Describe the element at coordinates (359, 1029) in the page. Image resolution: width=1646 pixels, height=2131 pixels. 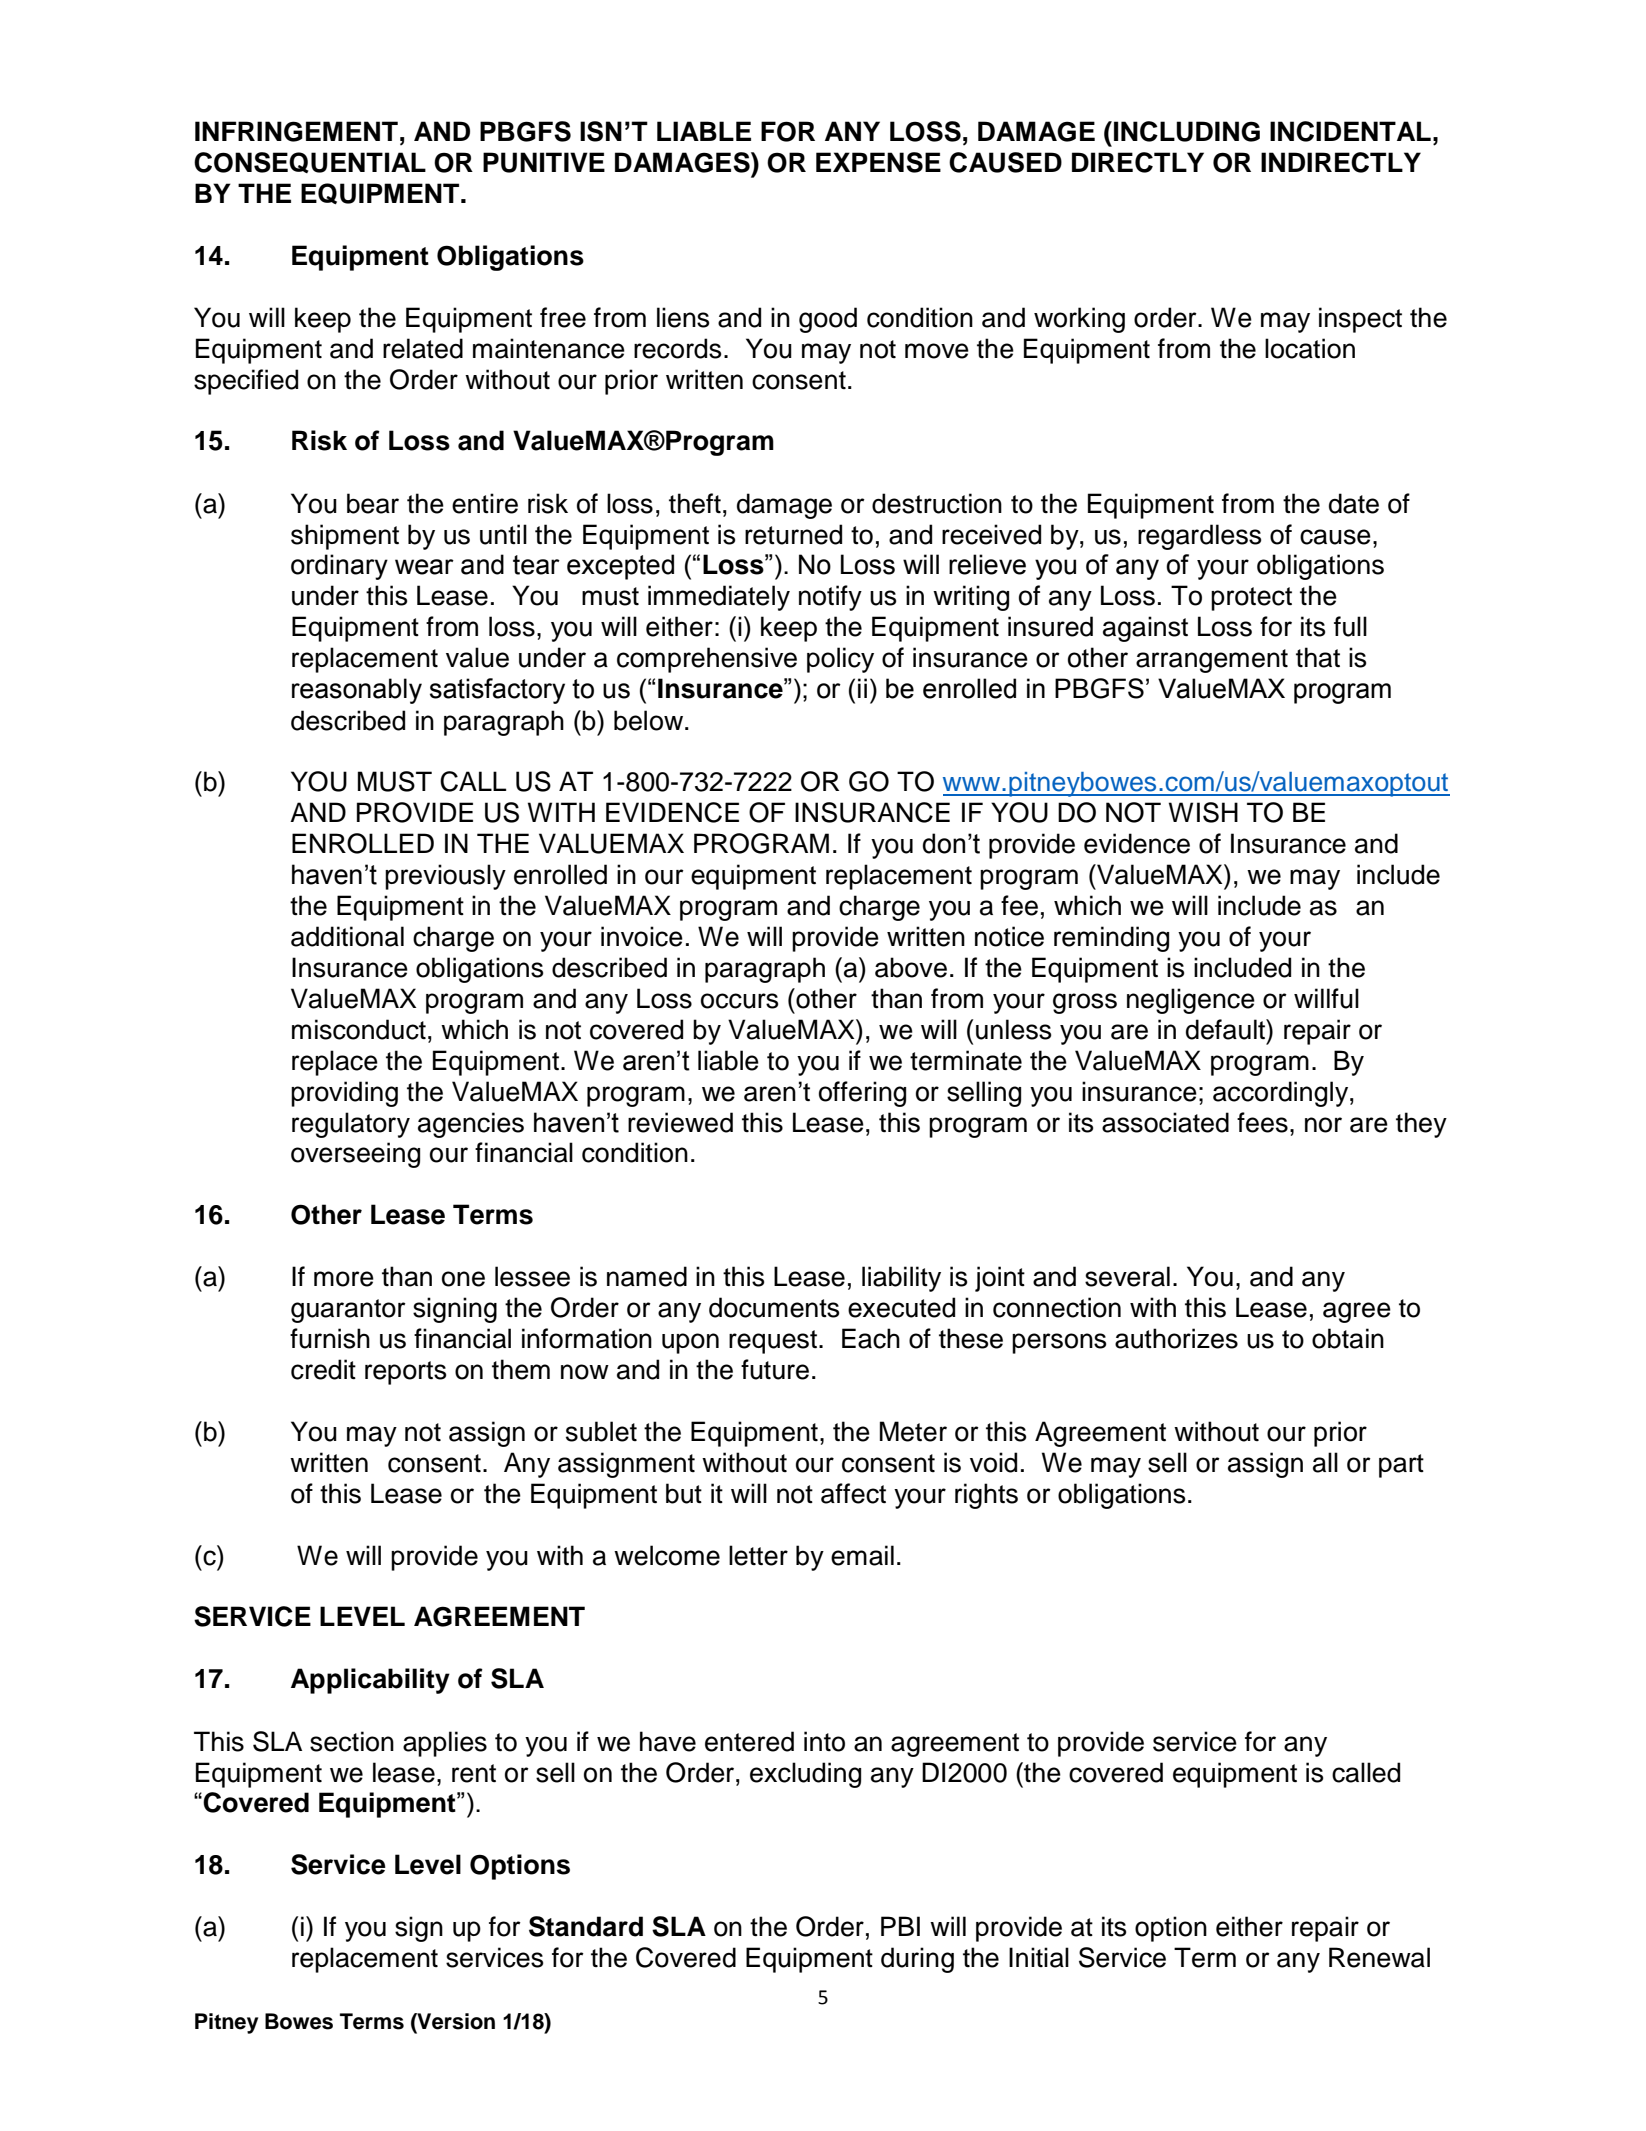
I see `misconduct` at that location.
